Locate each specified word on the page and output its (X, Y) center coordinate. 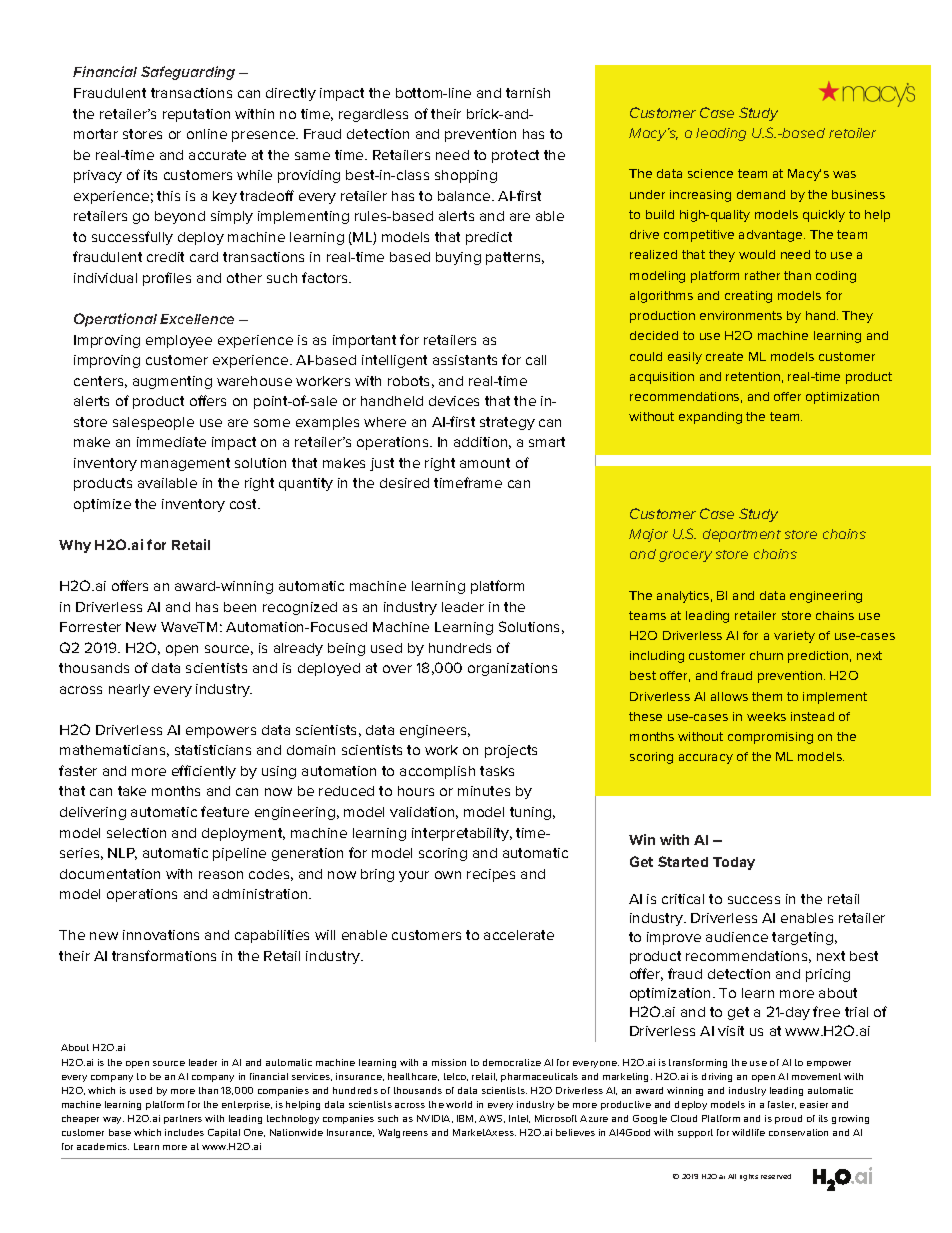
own (448, 875)
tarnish (528, 93)
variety (794, 637)
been (240, 607)
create (724, 356)
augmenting (172, 382)
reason (221, 875)
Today (734, 863)
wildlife (748, 1132)
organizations (512, 669)
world (459, 1104)
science (710, 173)
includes (184, 1132)
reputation (196, 115)
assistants (465, 360)
